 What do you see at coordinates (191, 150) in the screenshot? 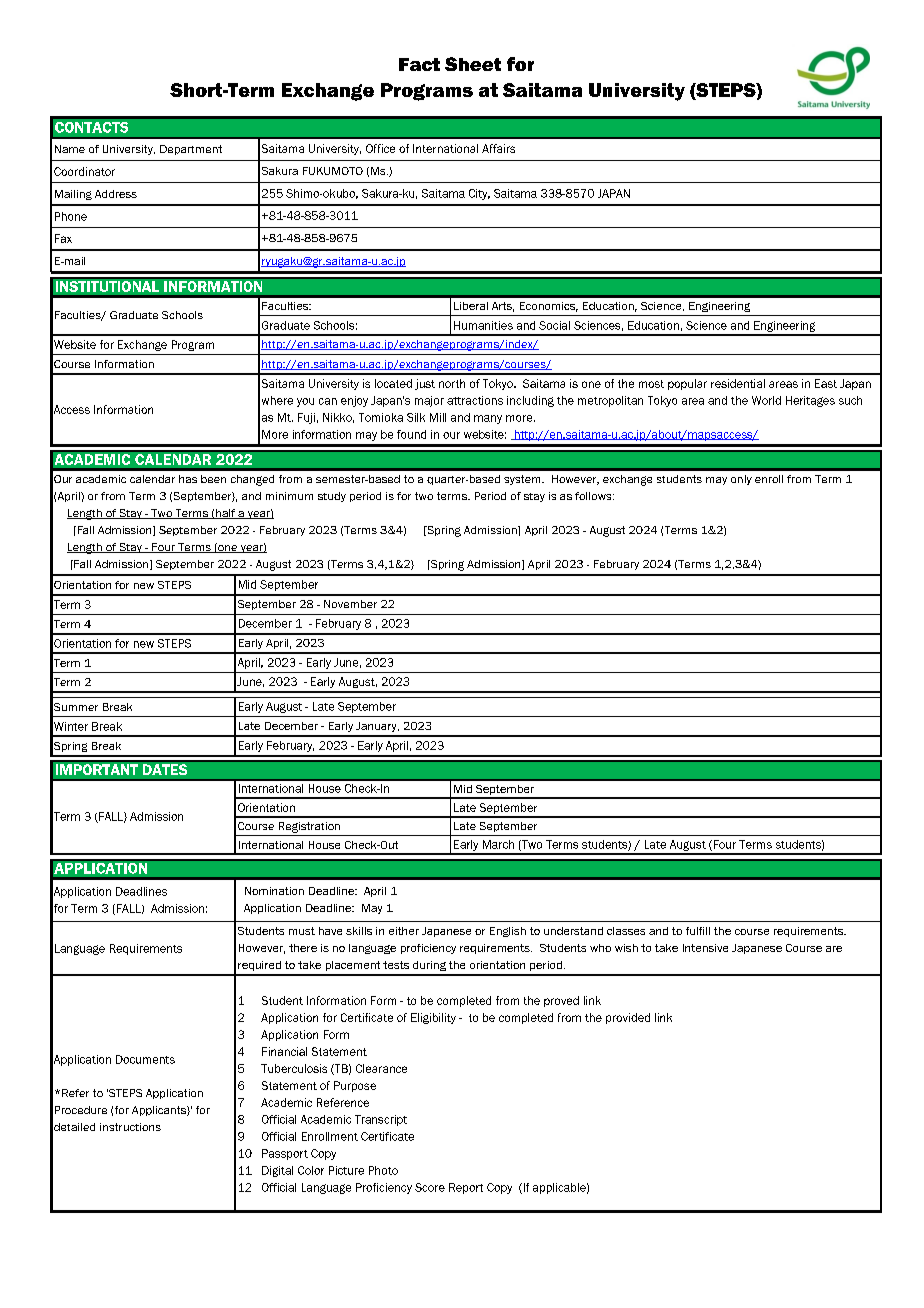
I see `Department` at bounding box center [191, 150].
